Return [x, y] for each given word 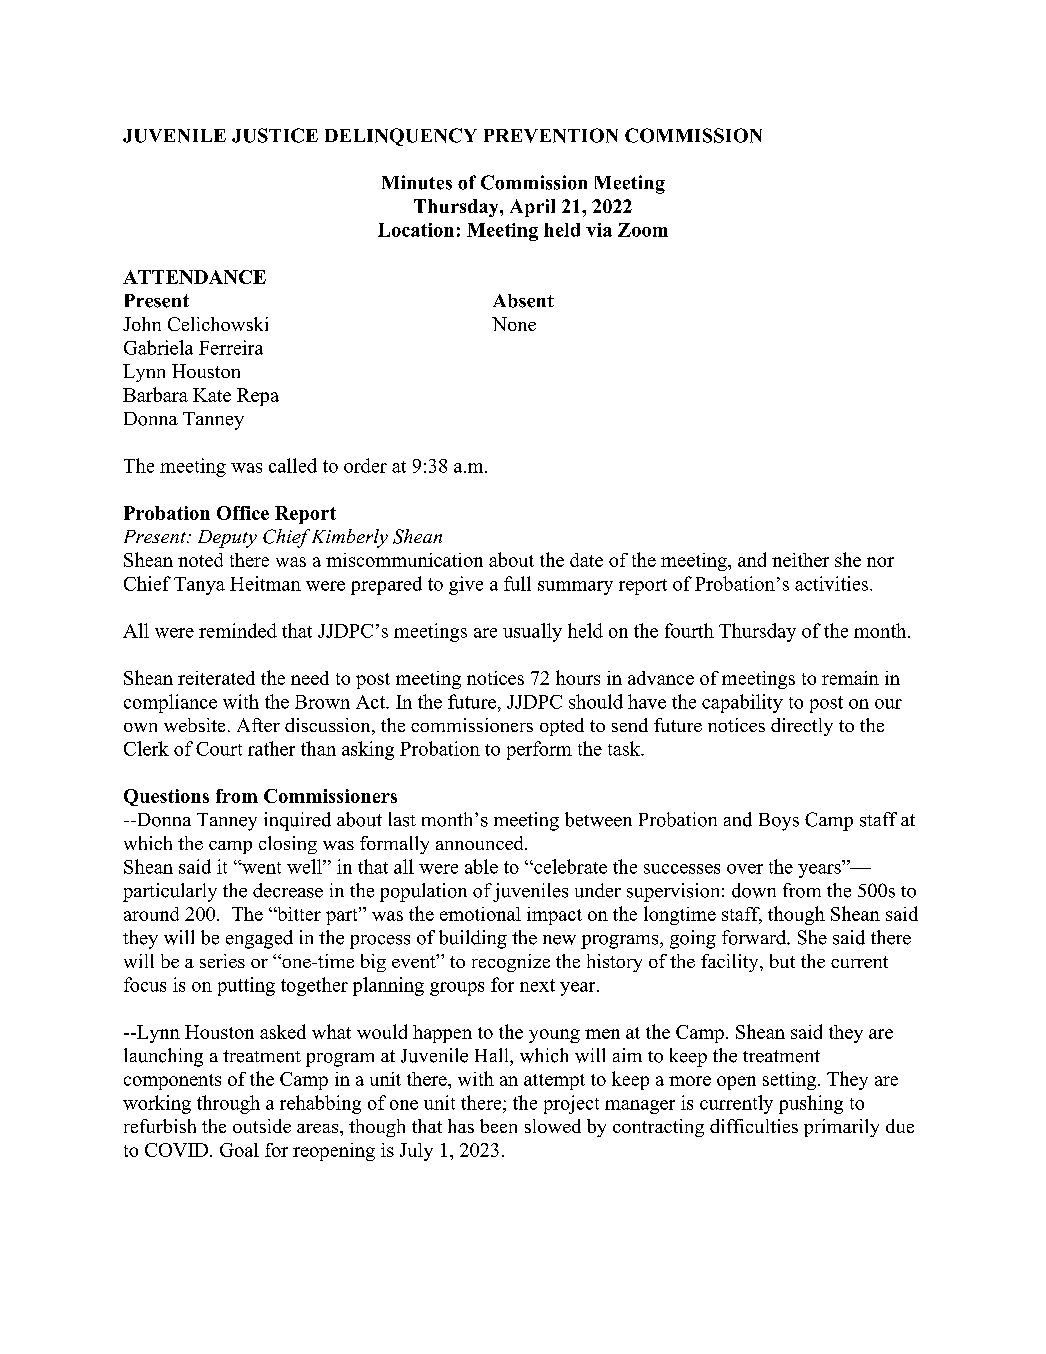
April [532, 208]
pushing [811, 1104]
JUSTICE [275, 135]
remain [850, 678]
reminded [238, 630]
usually [532, 632]
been [498, 1126]
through [228, 1104]
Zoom [643, 230]
